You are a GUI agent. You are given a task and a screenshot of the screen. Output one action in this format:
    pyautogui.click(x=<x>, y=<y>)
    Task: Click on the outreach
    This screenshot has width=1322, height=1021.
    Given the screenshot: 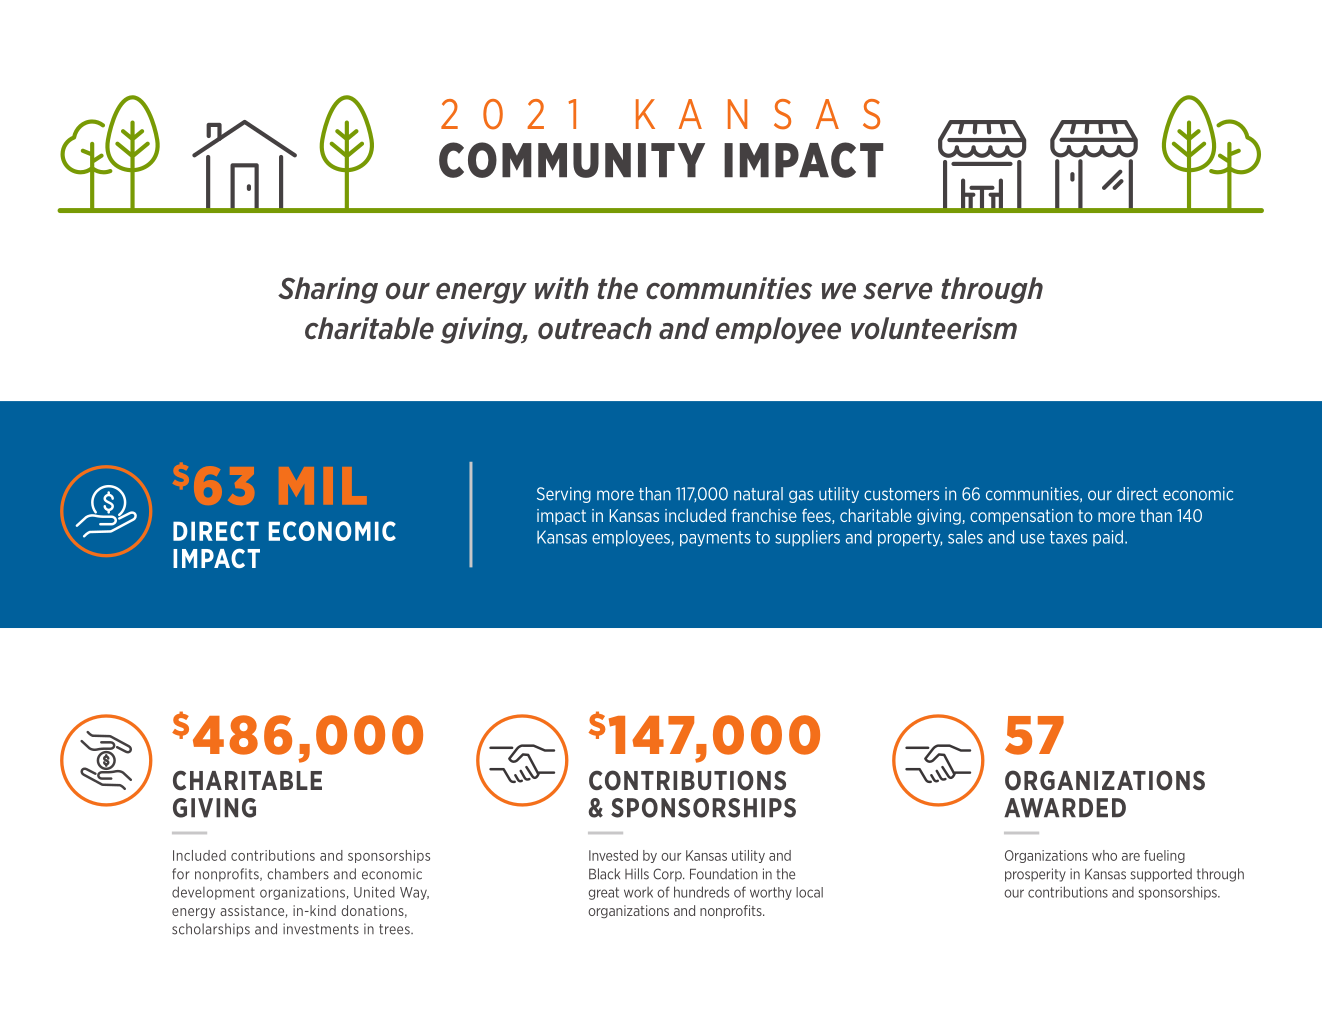 What is the action you would take?
    pyautogui.click(x=595, y=328)
